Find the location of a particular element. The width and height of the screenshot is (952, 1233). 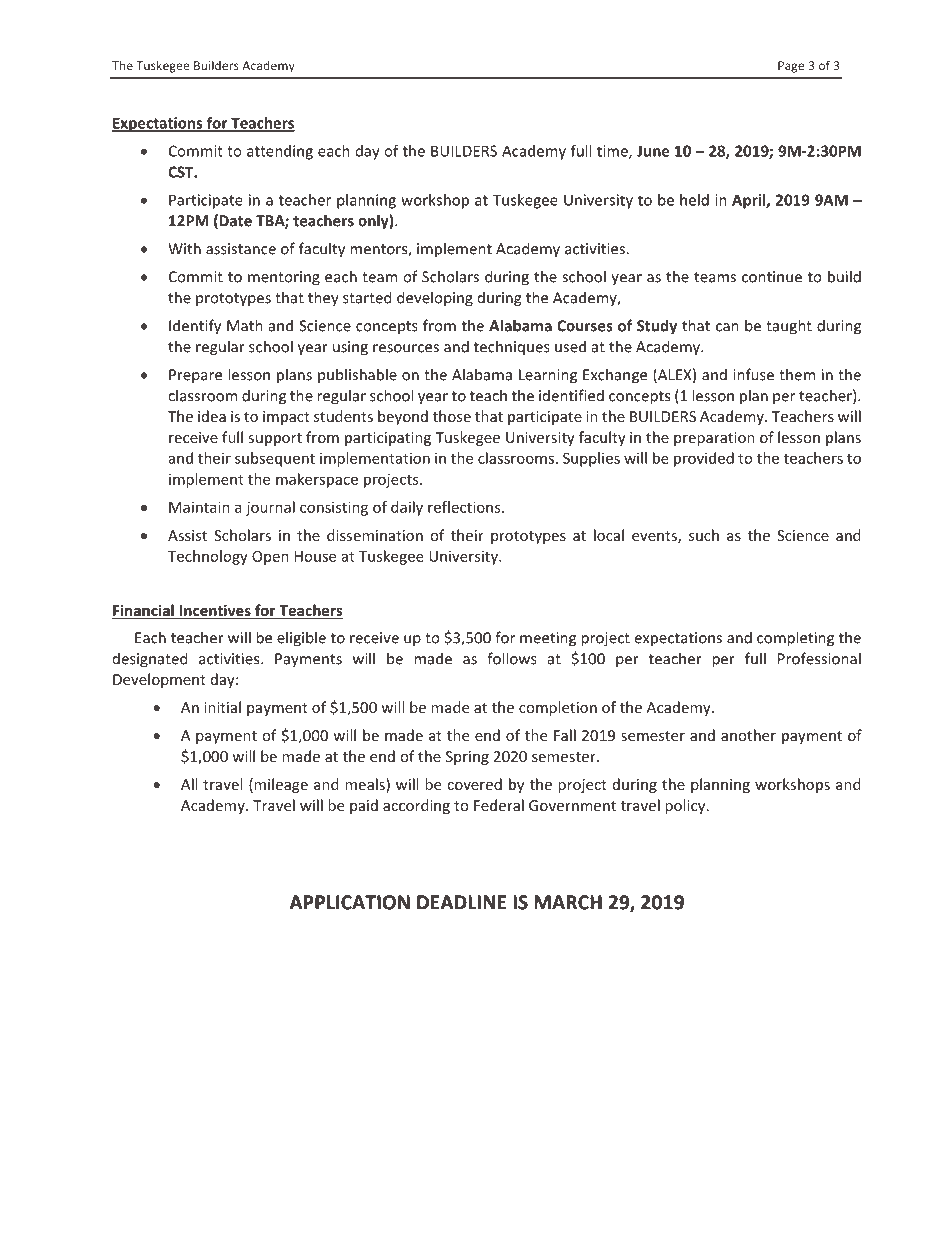

attending is located at coordinates (280, 152).
